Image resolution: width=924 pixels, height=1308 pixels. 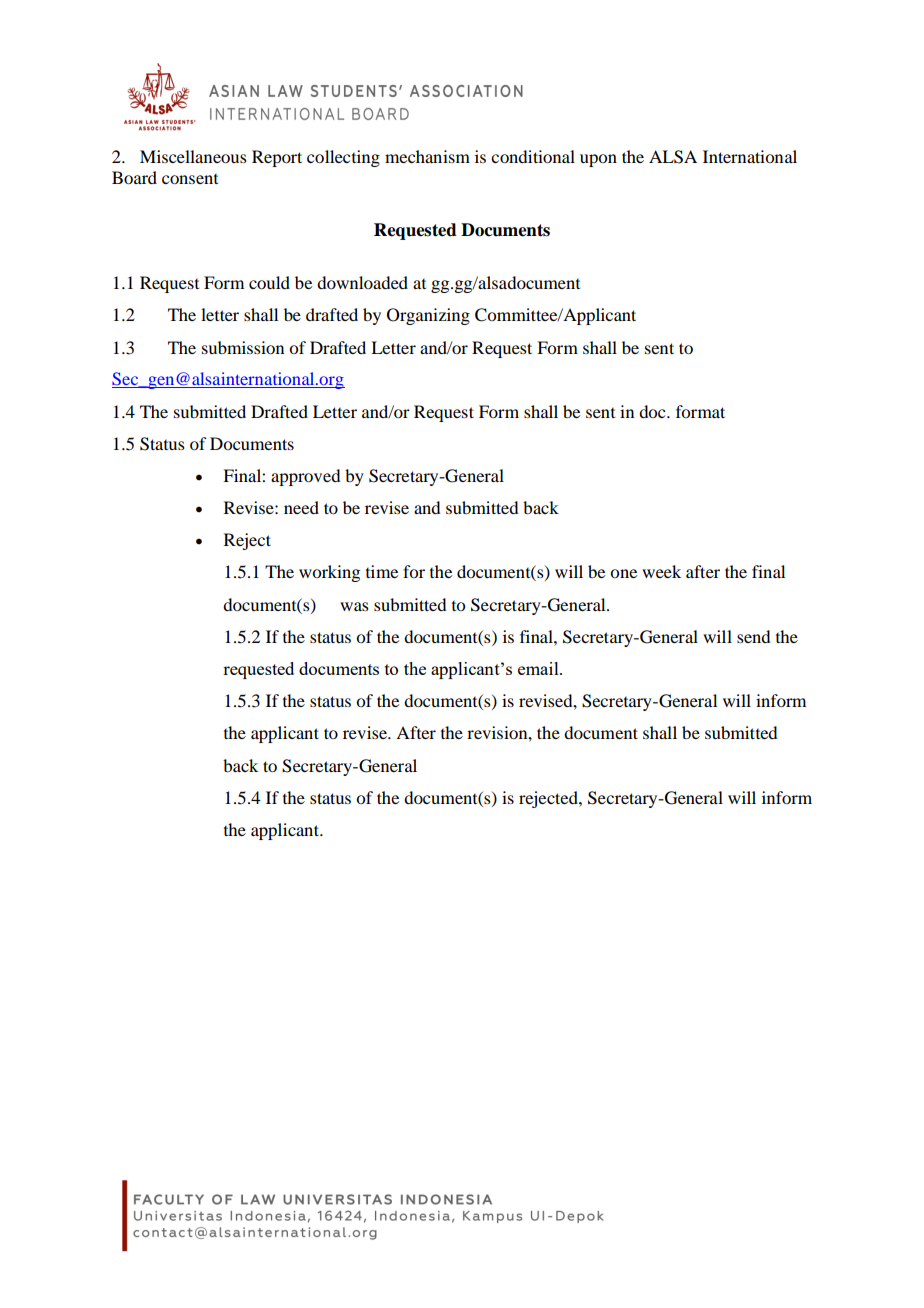 I want to click on was, so click(x=354, y=606).
